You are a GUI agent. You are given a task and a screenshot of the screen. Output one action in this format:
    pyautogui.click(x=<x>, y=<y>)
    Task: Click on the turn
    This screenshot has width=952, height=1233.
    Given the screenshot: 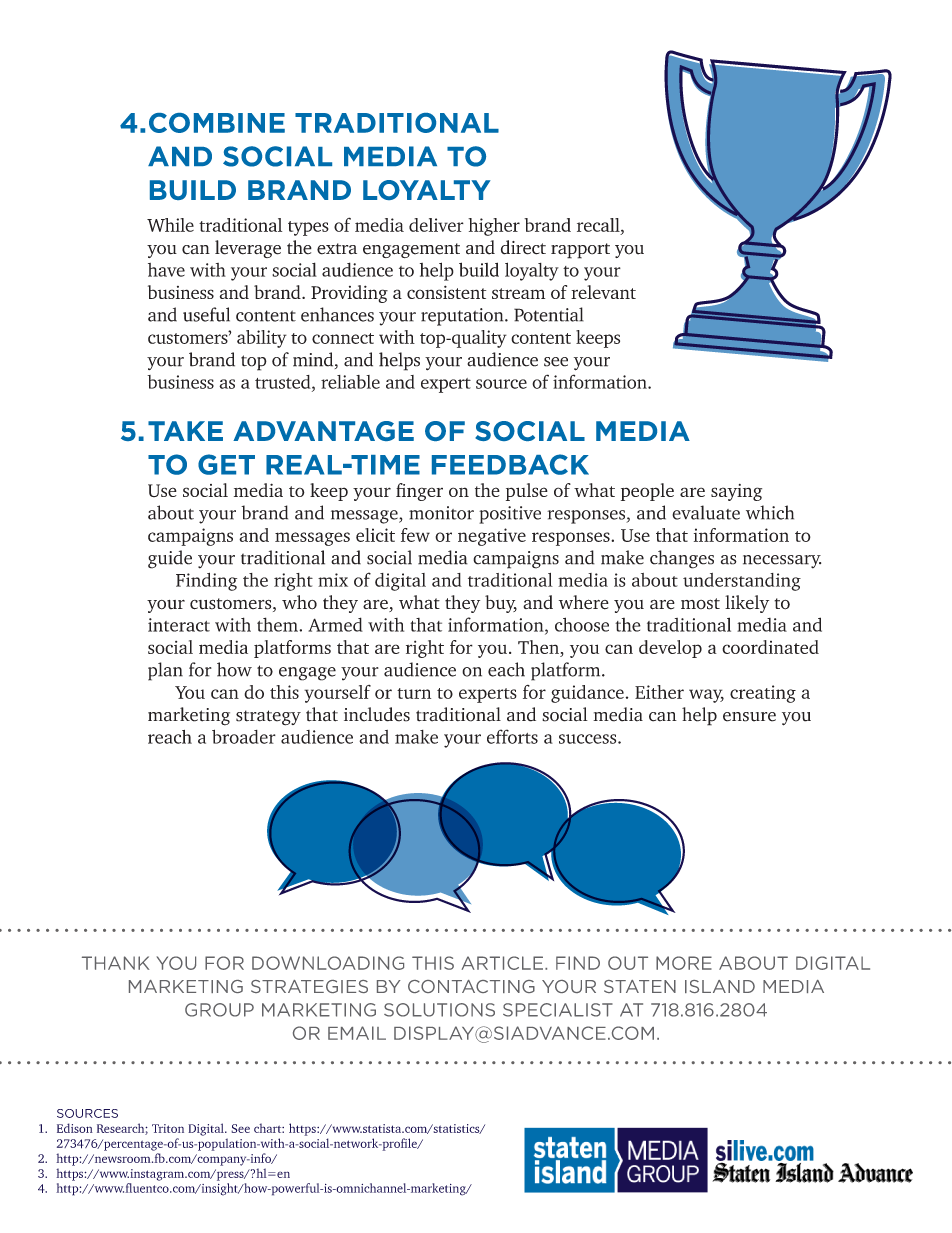 What is the action you would take?
    pyautogui.click(x=414, y=693)
